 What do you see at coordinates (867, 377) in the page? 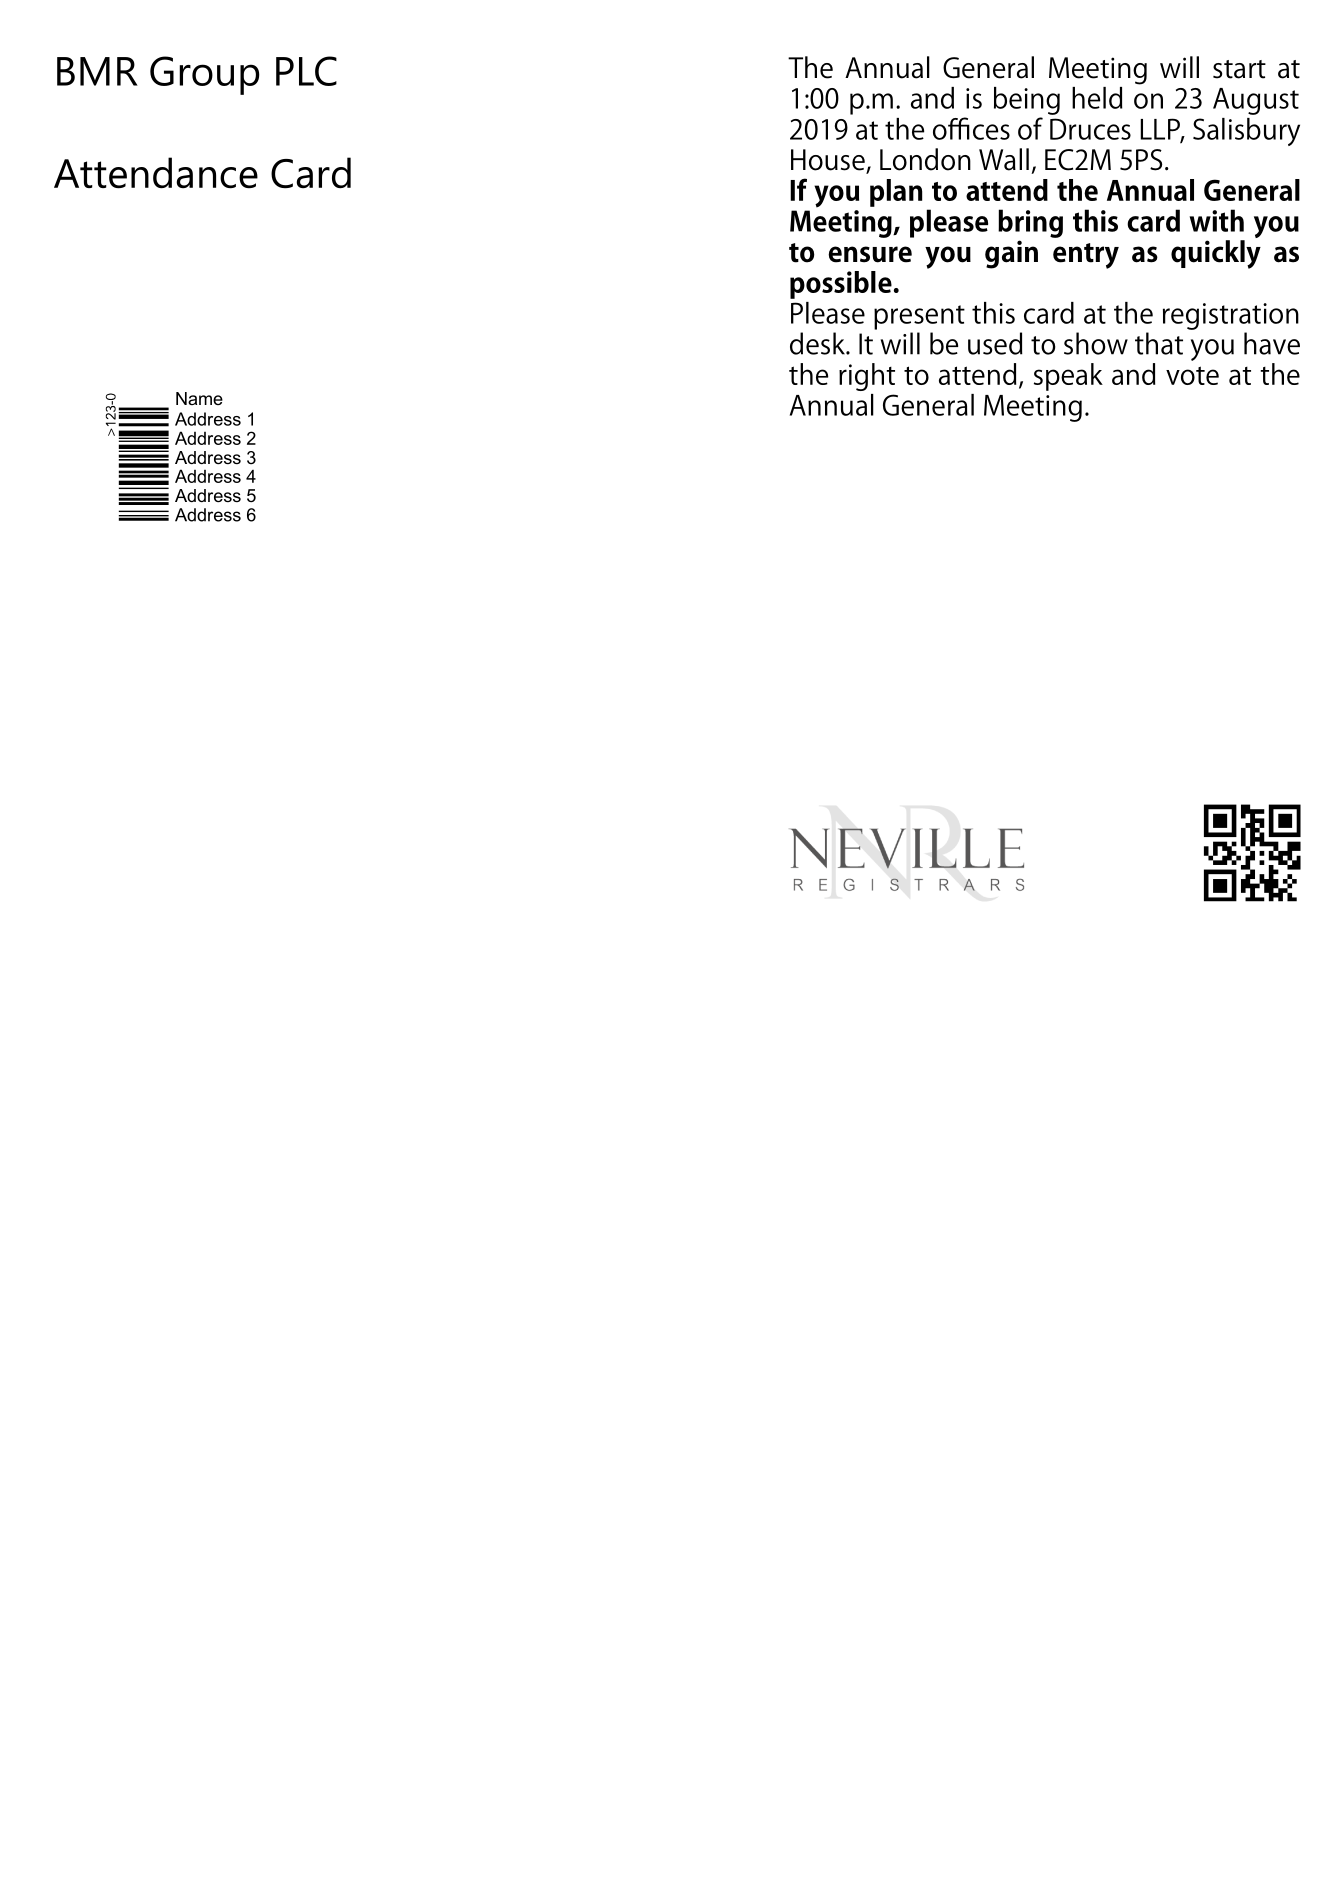
I see `right` at bounding box center [867, 377].
